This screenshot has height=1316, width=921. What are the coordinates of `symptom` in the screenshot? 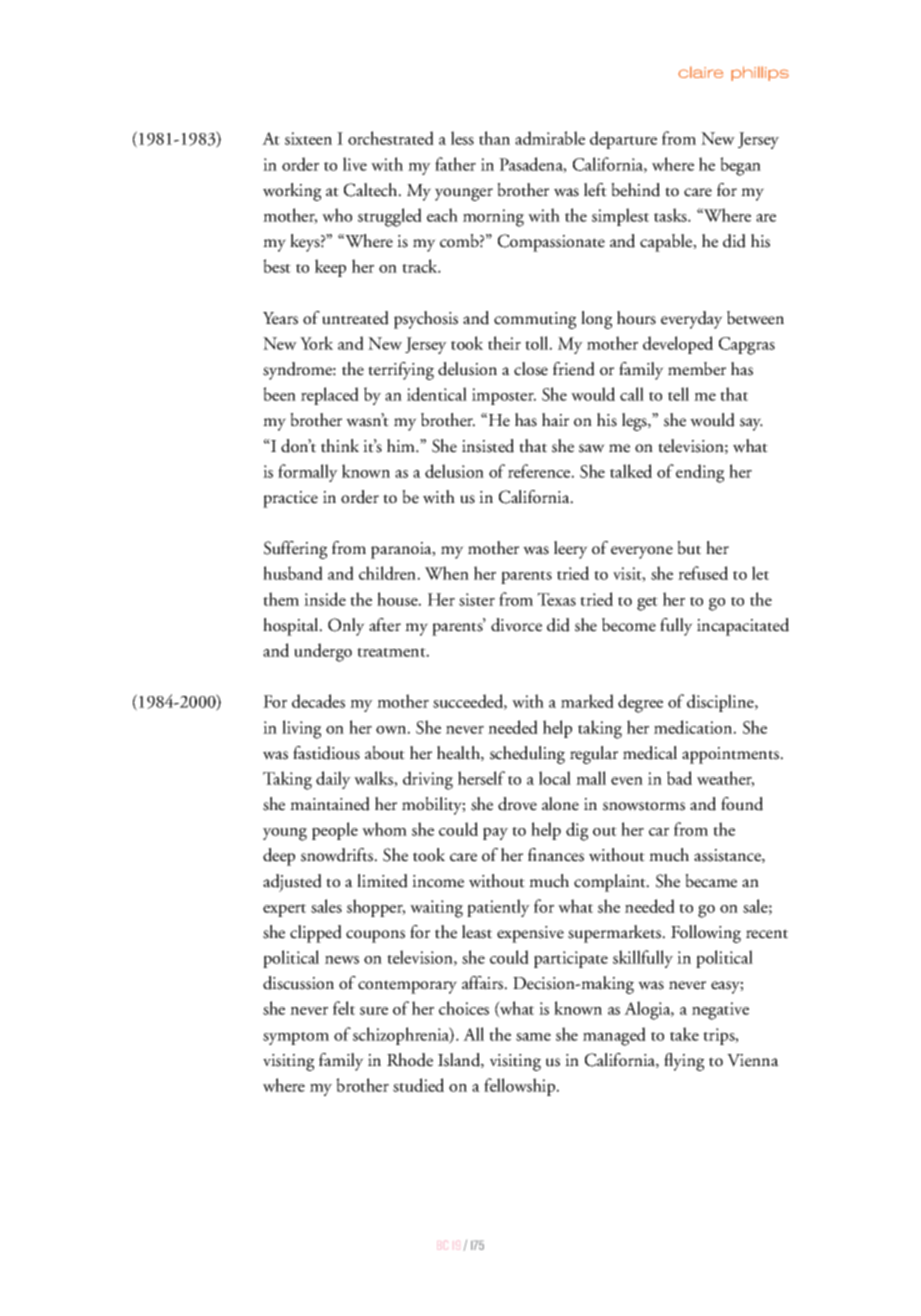 It's located at (296, 1038).
